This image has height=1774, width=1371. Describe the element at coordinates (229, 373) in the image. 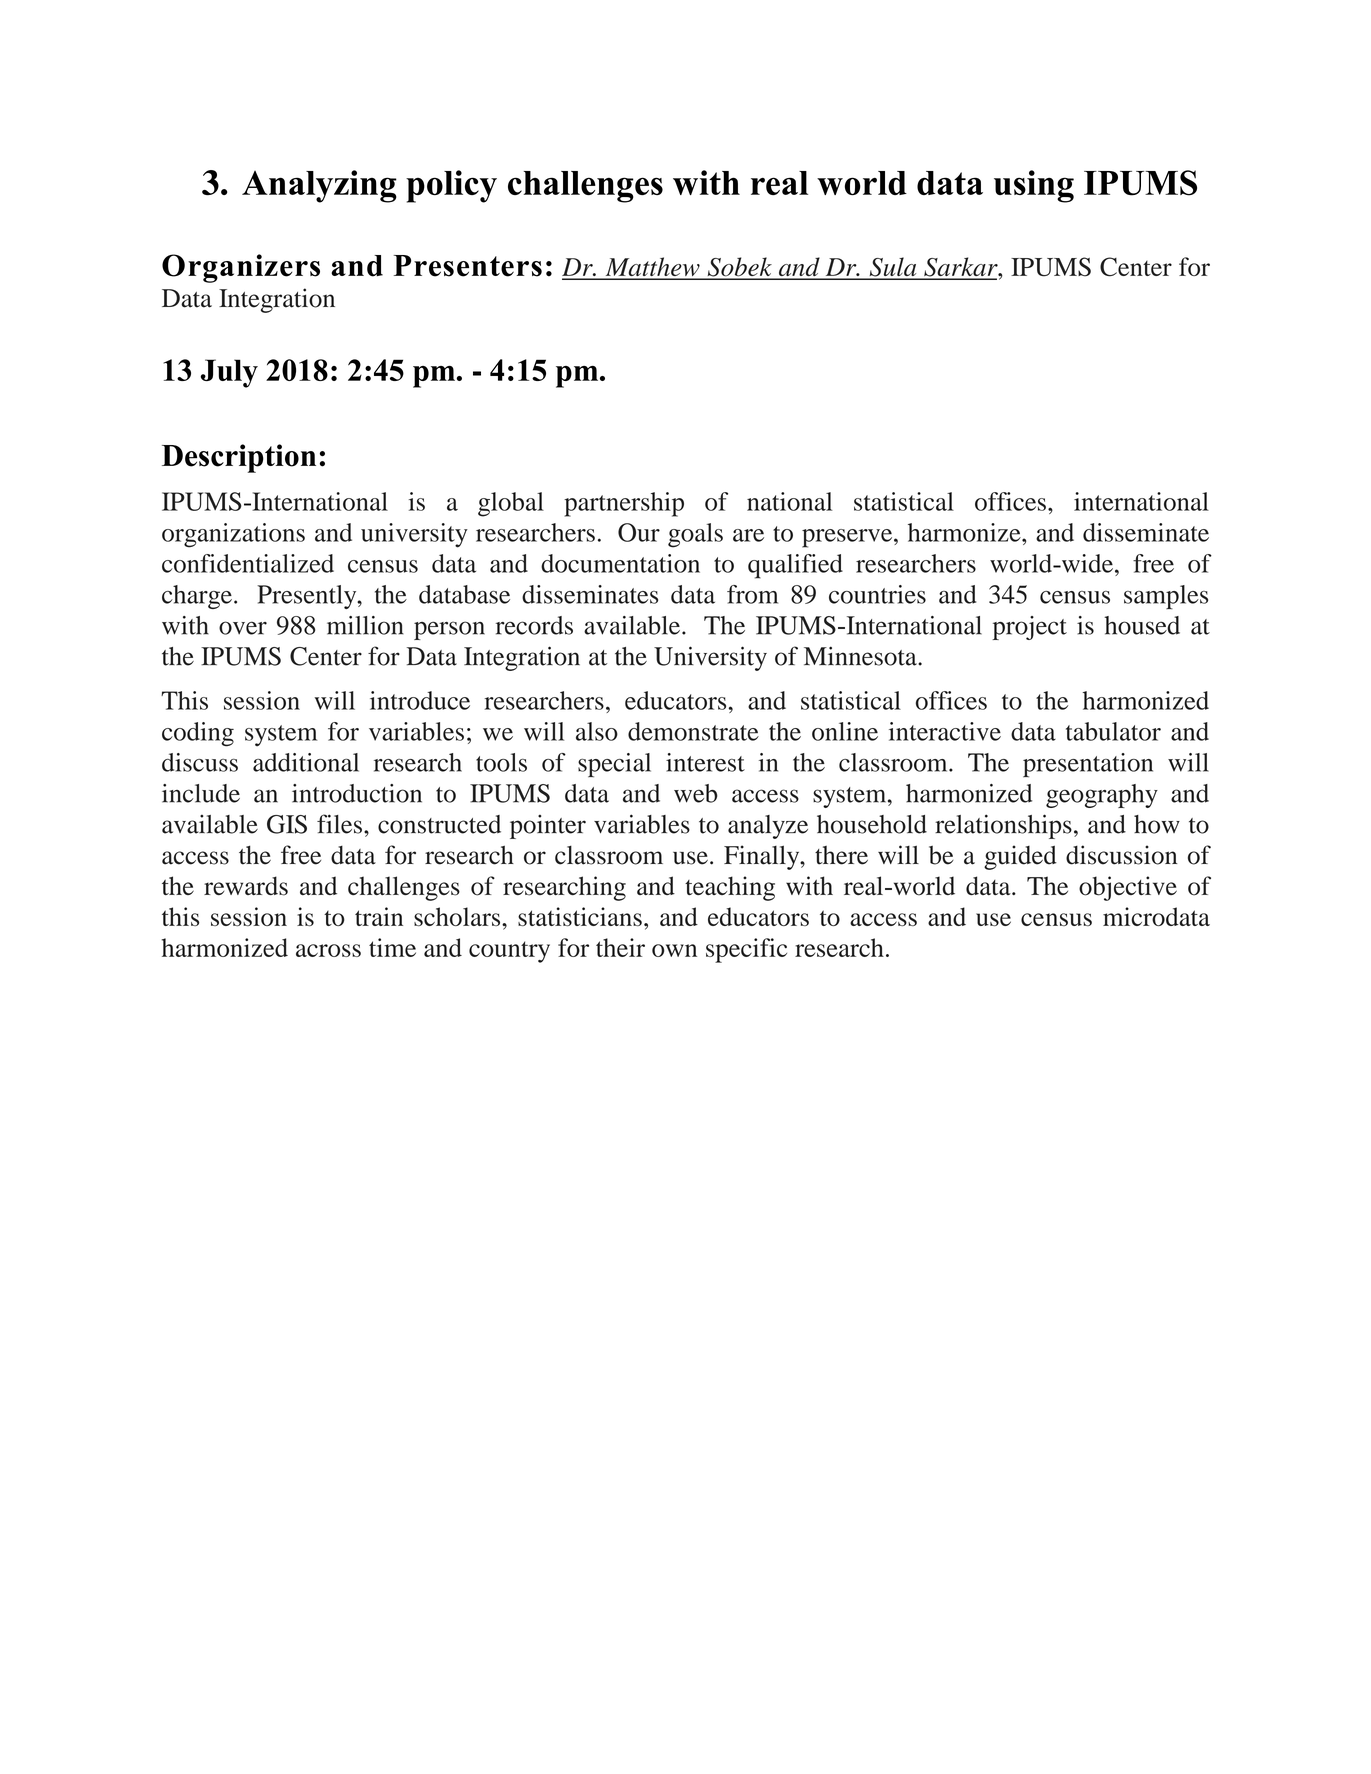

I see `July` at that location.
